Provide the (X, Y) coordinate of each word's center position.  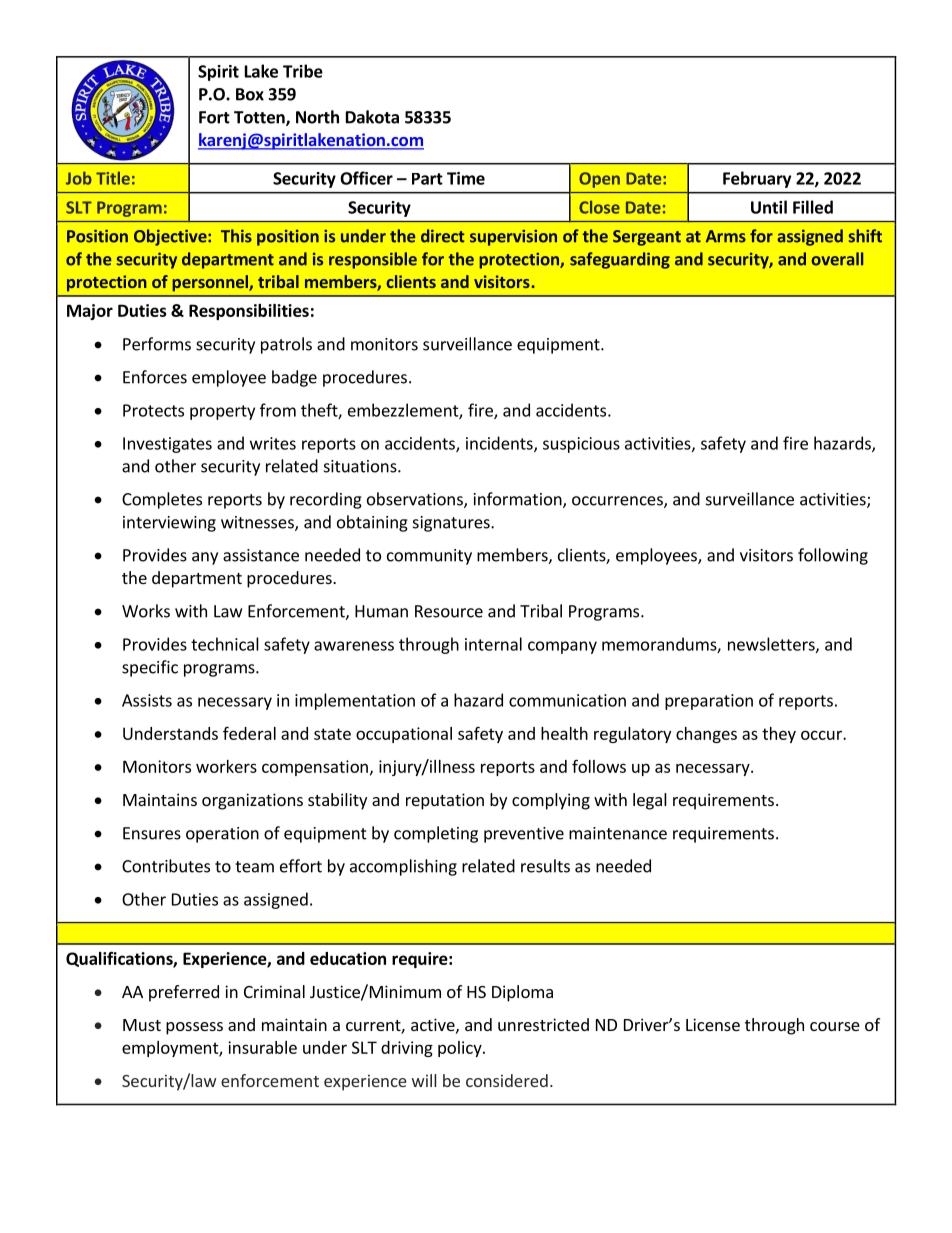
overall (837, 259)
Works (146, 611)
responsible (373, 260)
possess (194, 1028)
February (757, 179)
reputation (445, 801)
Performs (157, 344)
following (833, 556)
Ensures (152, 833)
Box (250, 94)
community (429, 557)
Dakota (372, 117)
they (779, 735)
